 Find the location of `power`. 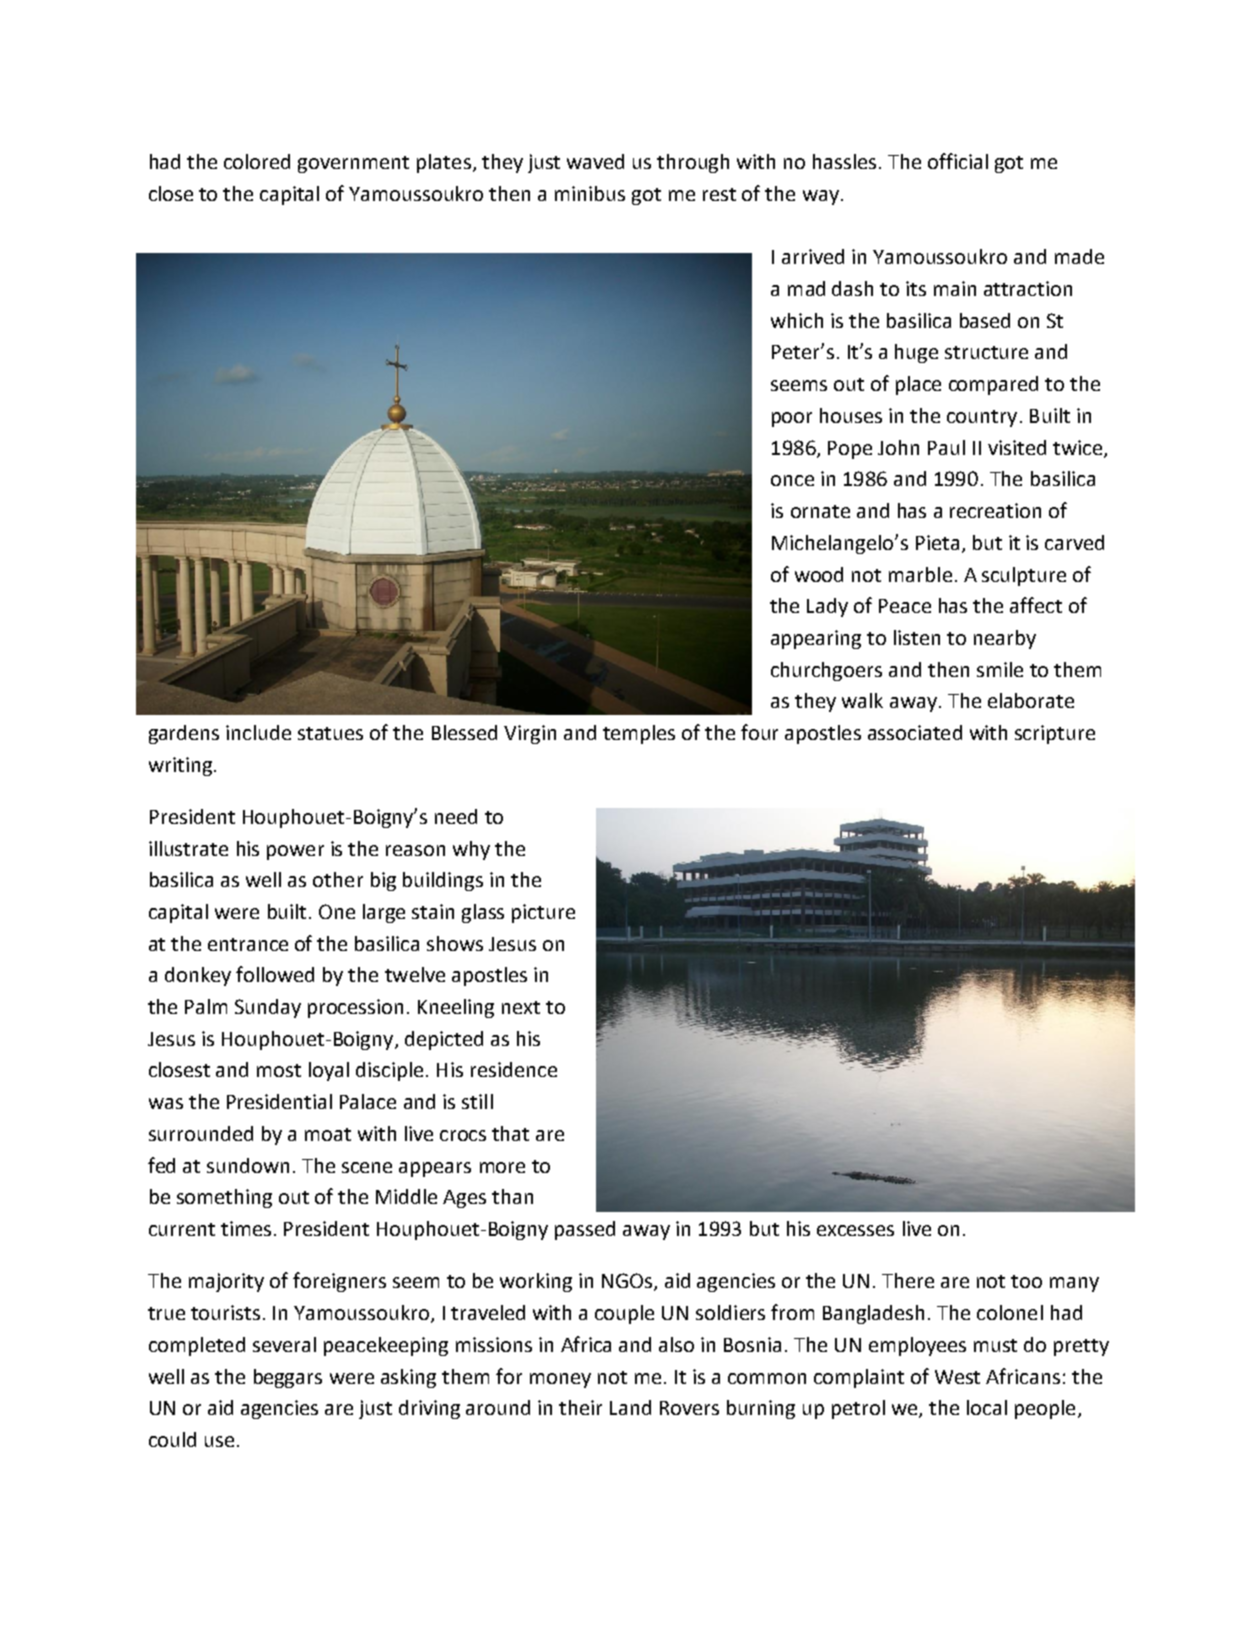

power is located at coordinates (295, 852).
